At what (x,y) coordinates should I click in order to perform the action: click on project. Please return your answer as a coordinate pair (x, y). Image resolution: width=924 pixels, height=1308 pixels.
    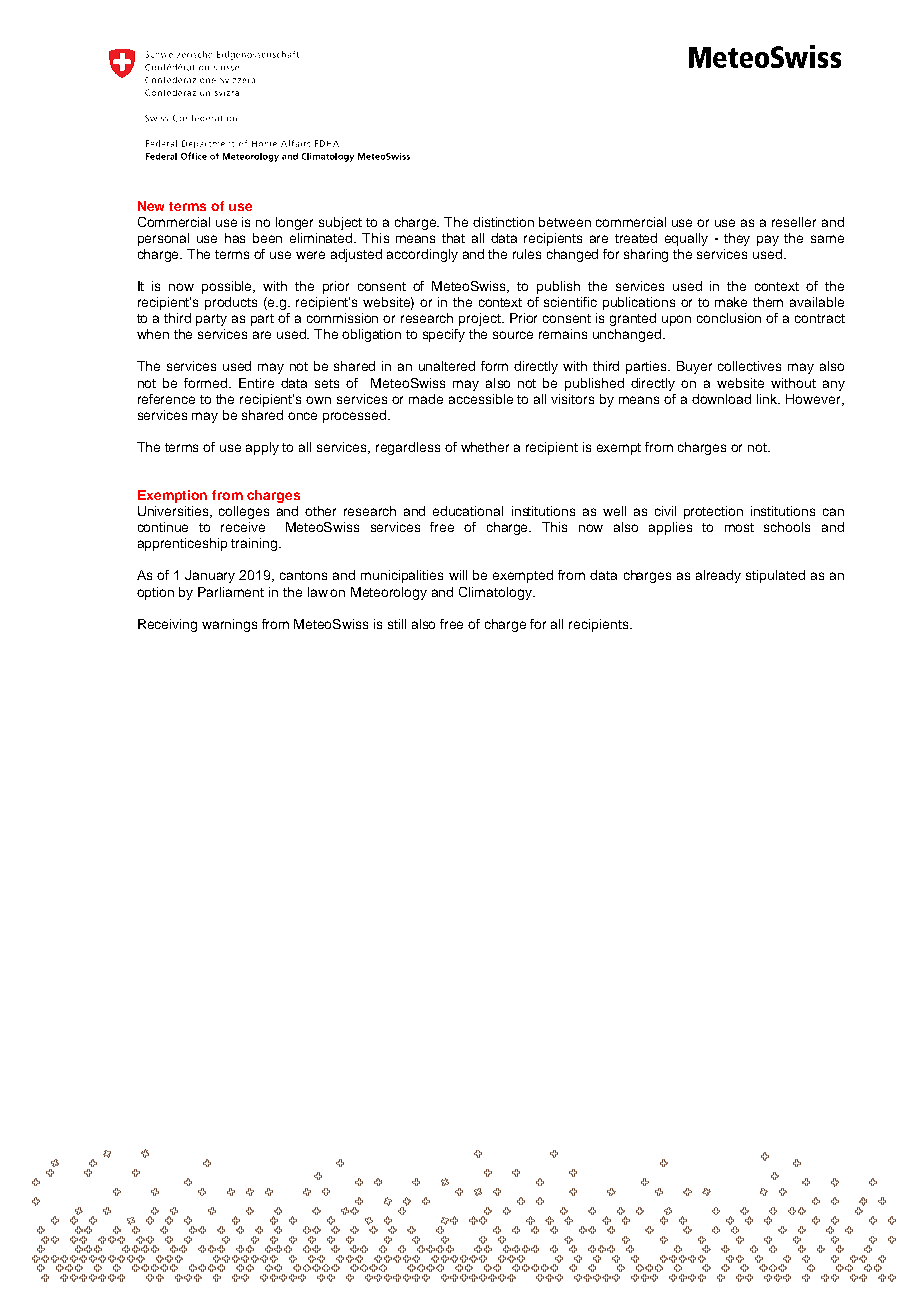
    Looking at the image, I should click on (481, 319).
